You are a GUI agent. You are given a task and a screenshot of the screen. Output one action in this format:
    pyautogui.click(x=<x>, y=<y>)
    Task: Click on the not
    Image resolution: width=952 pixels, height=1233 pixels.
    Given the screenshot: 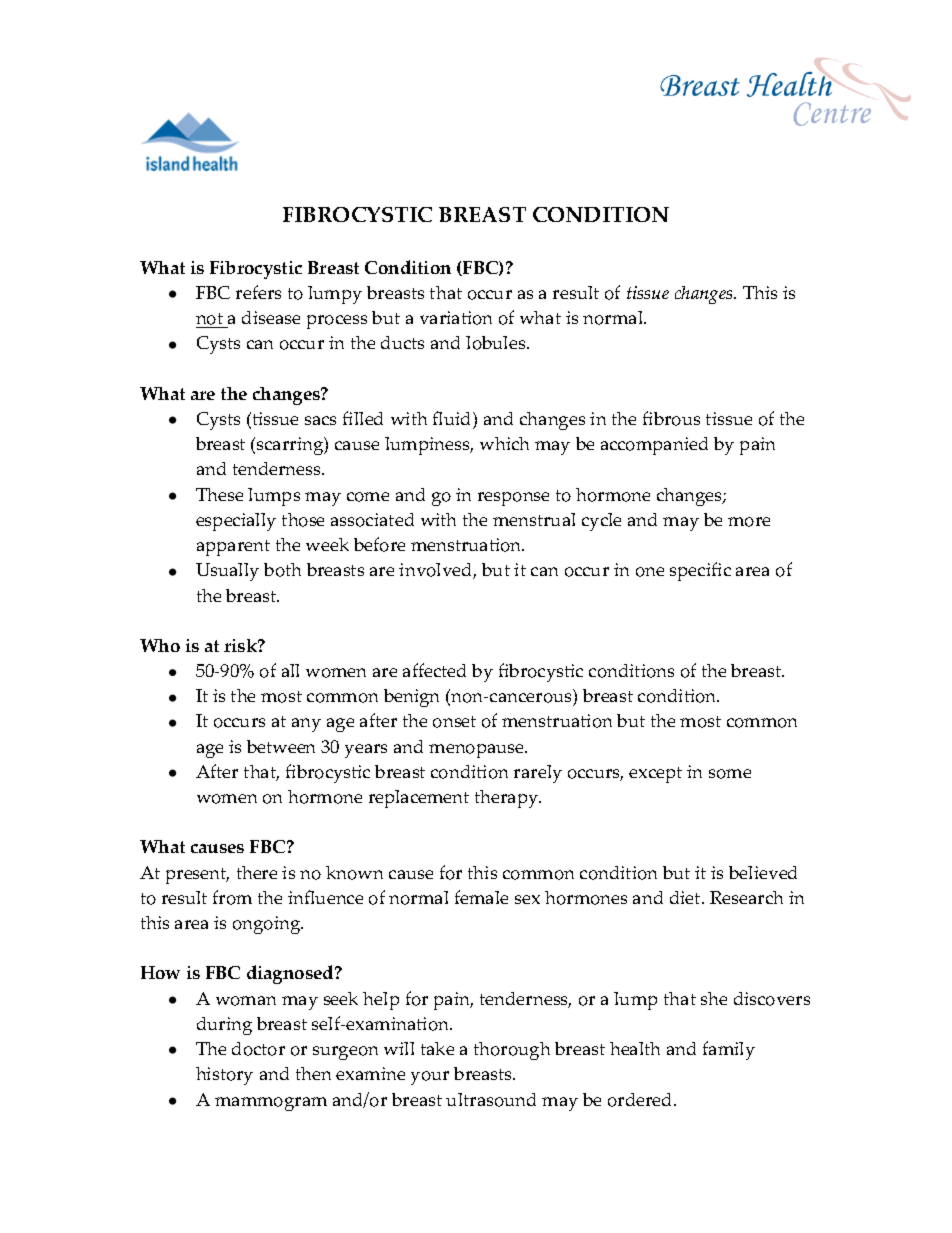 What is the action you would take?
    pyautogui.click(x=210, y=320)
